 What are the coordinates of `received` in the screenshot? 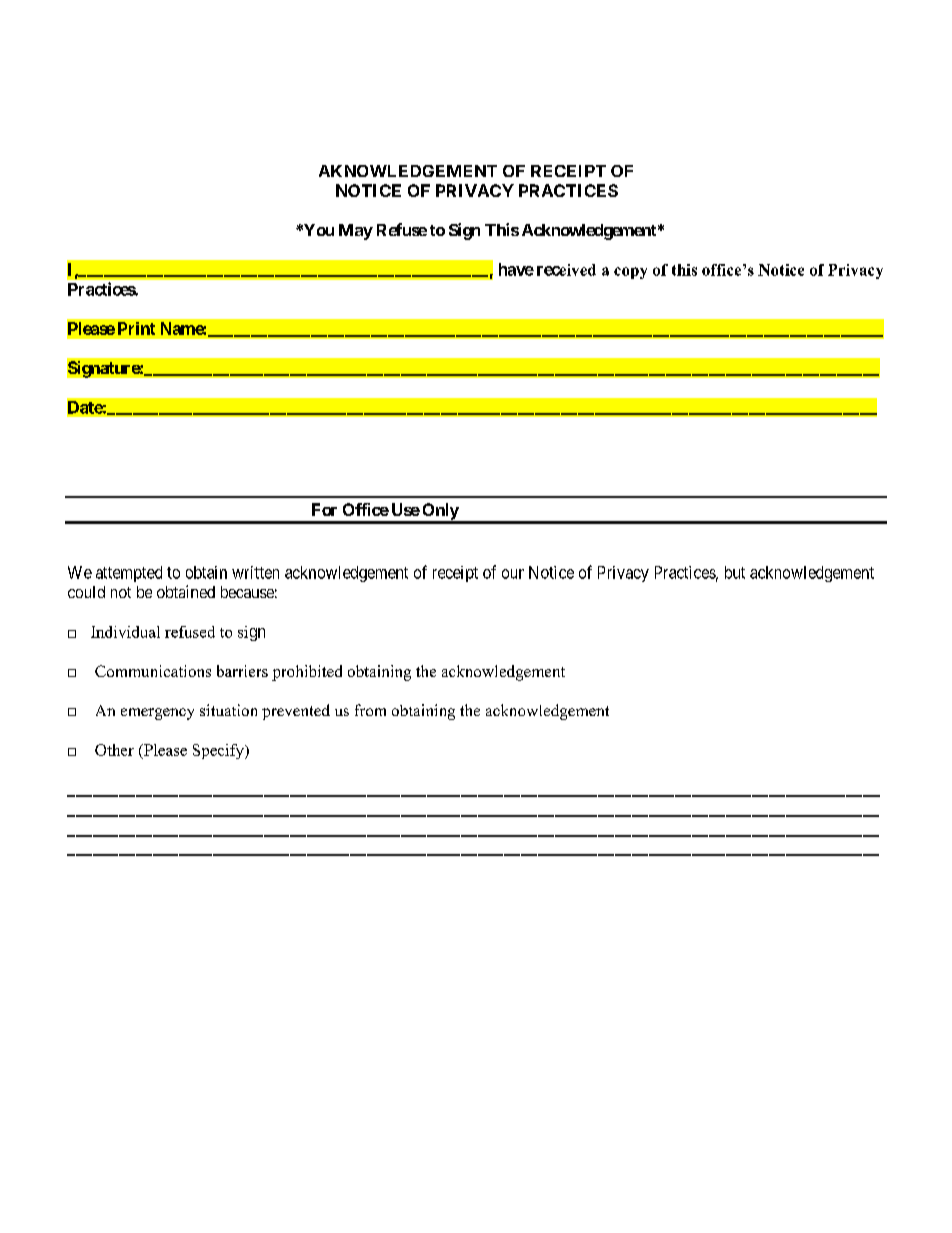 It's located at (566, 270).
